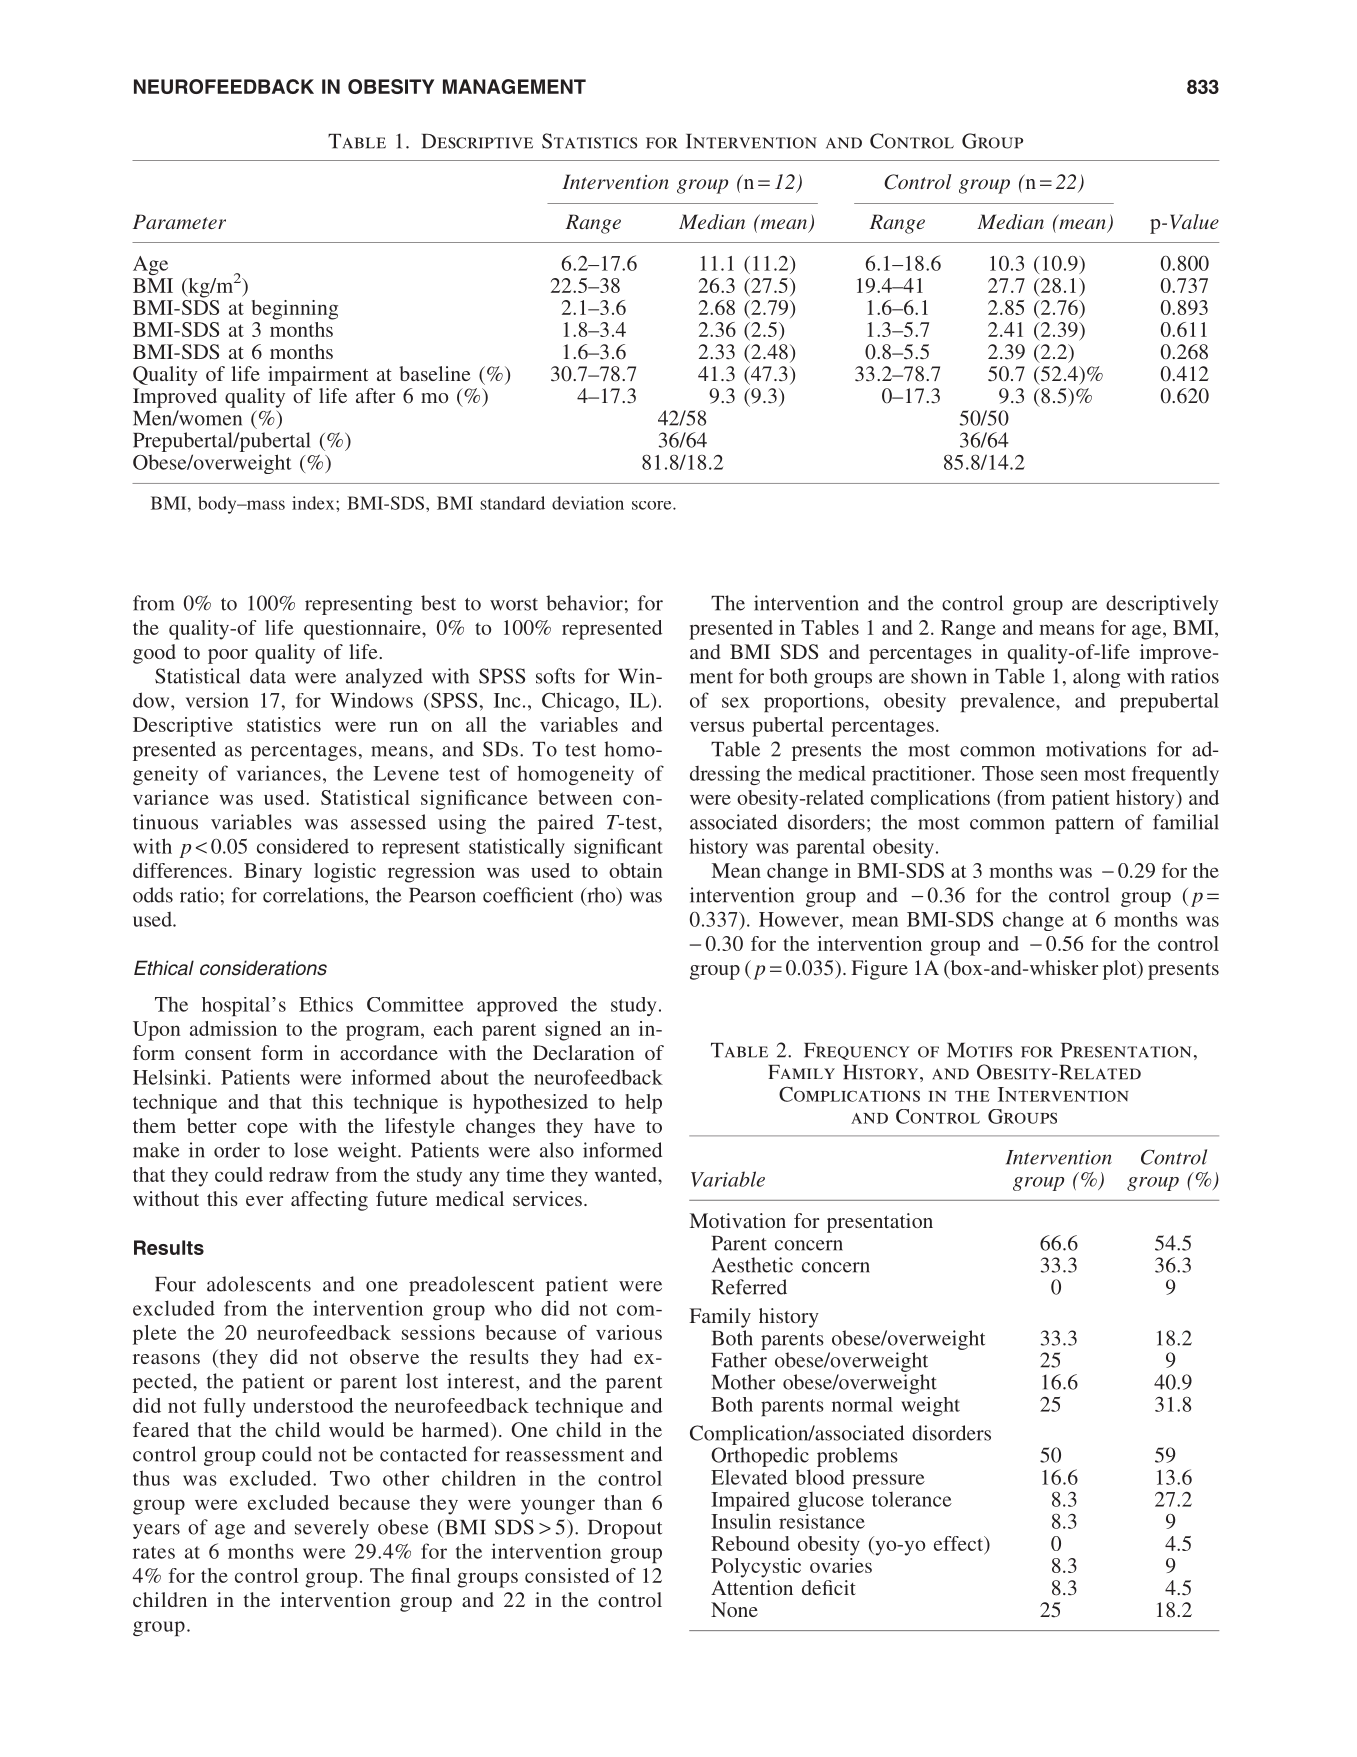  What do you see at coordinates (653, 505) in the screenshot?
I see `score` at bounding box center [653, 505].
